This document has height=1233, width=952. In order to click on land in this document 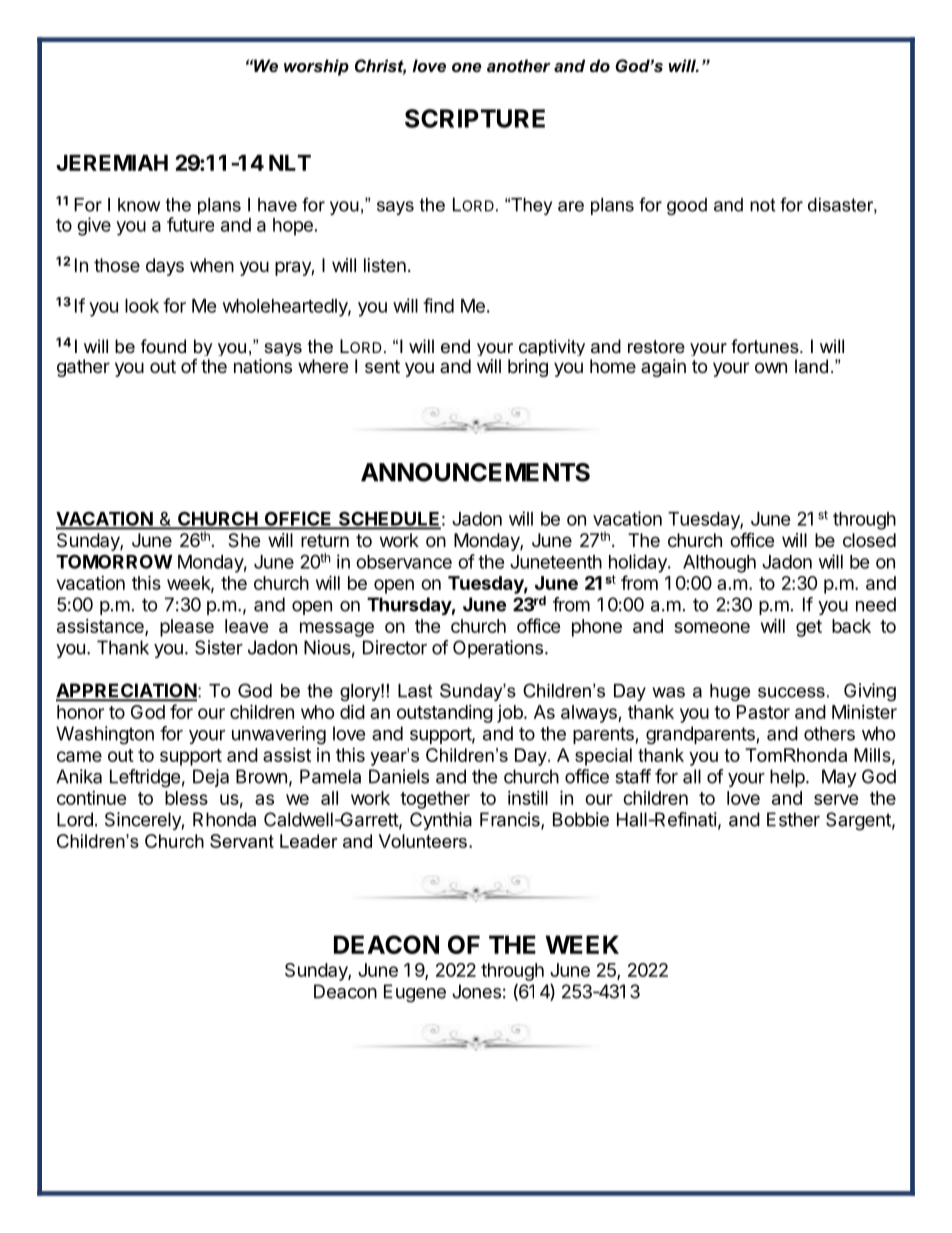, I will do `click(811, 366)`.
